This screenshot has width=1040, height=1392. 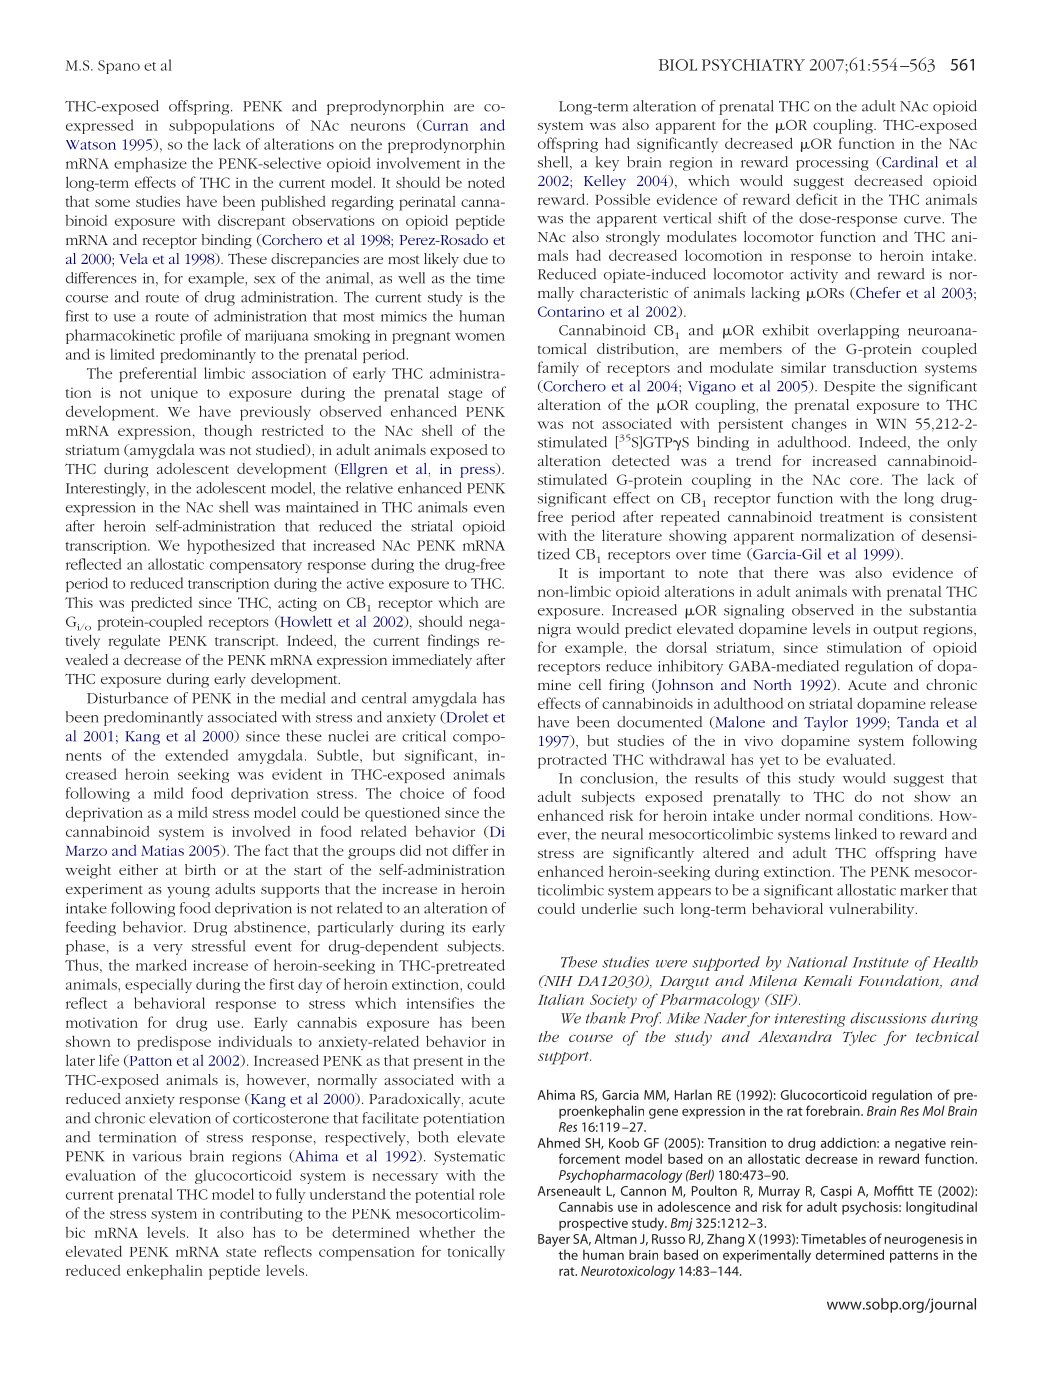 I want to click on nigra, so click(x=554, y=631).
